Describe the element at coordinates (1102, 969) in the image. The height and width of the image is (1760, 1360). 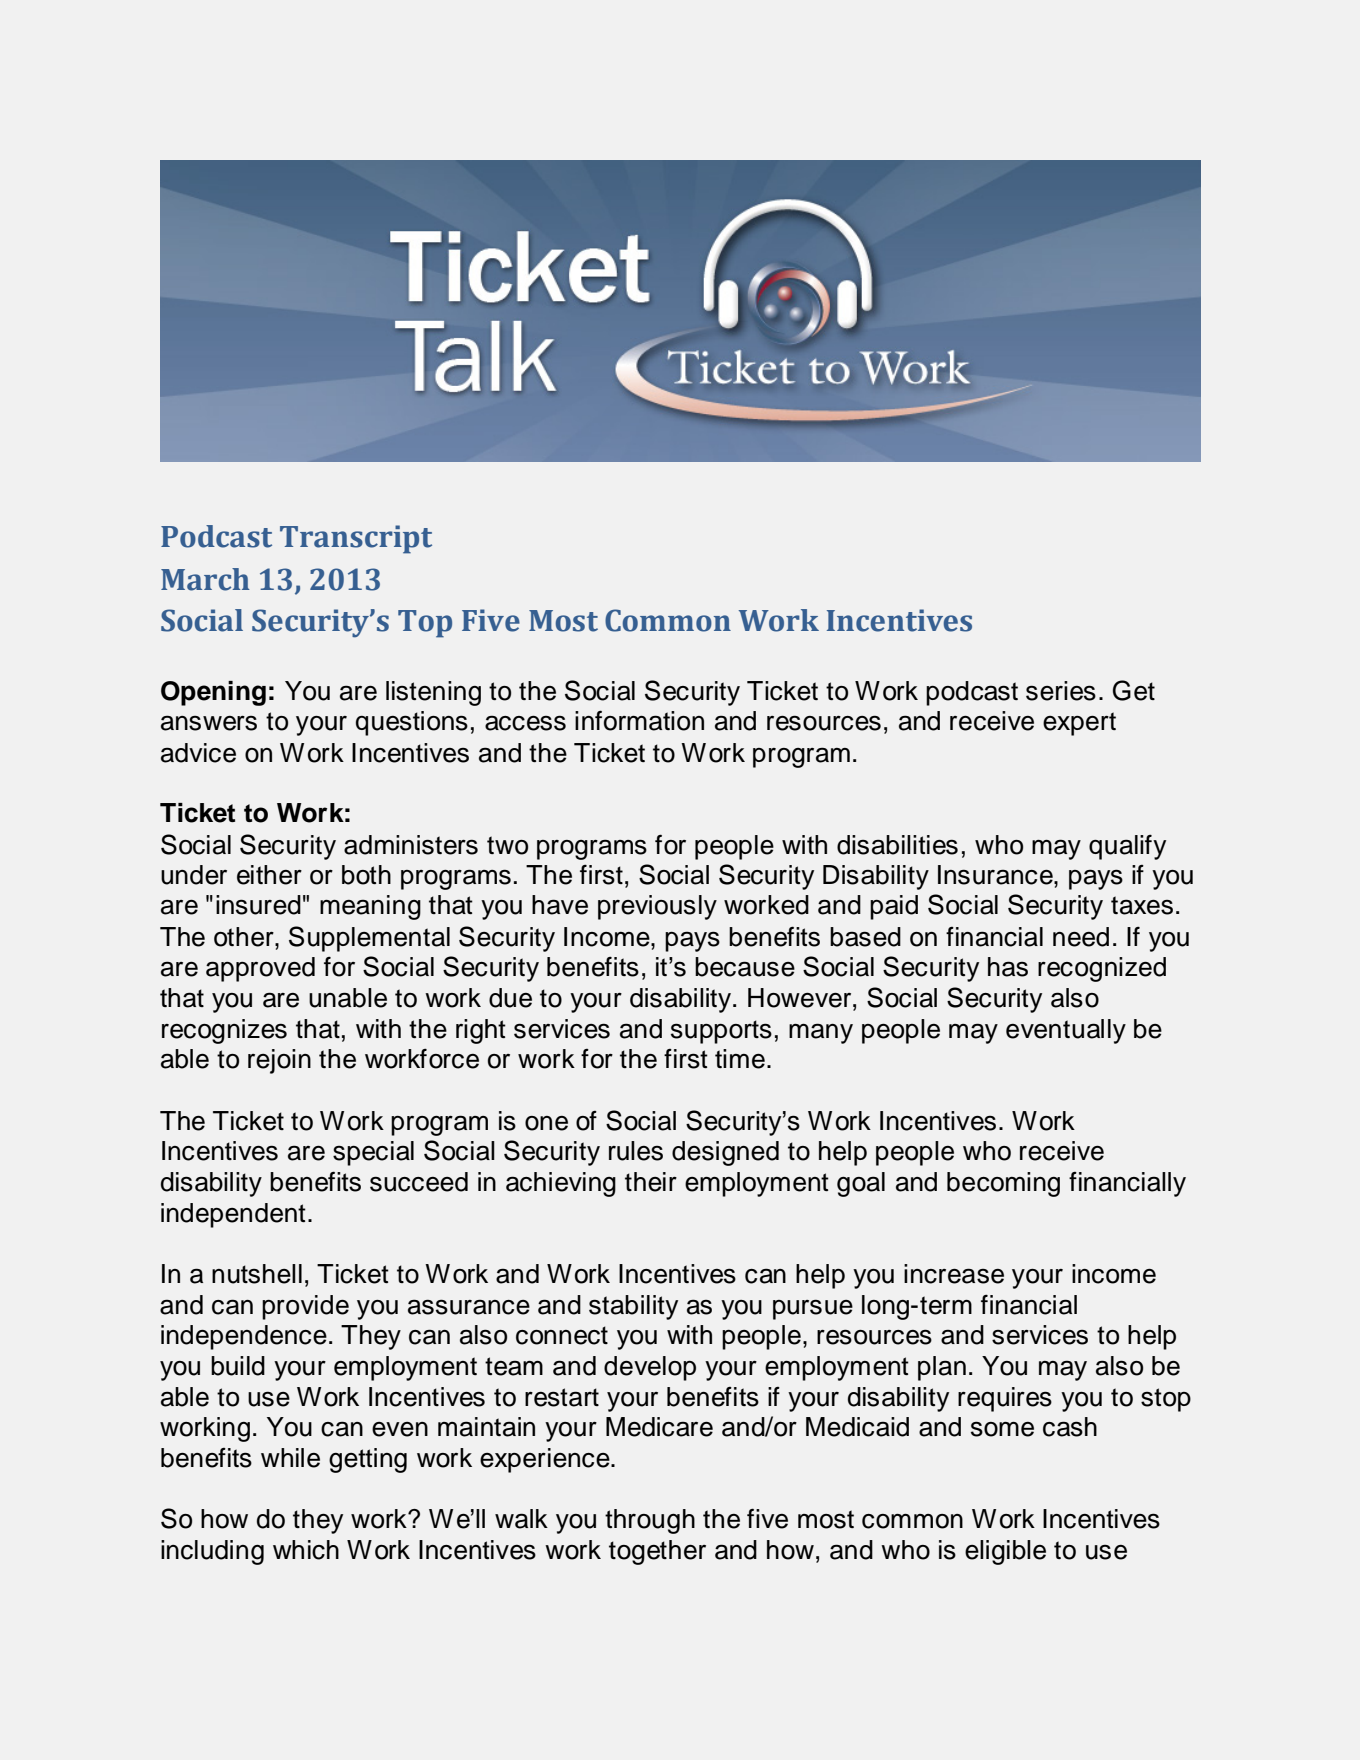
I see `recognized` at that location.
